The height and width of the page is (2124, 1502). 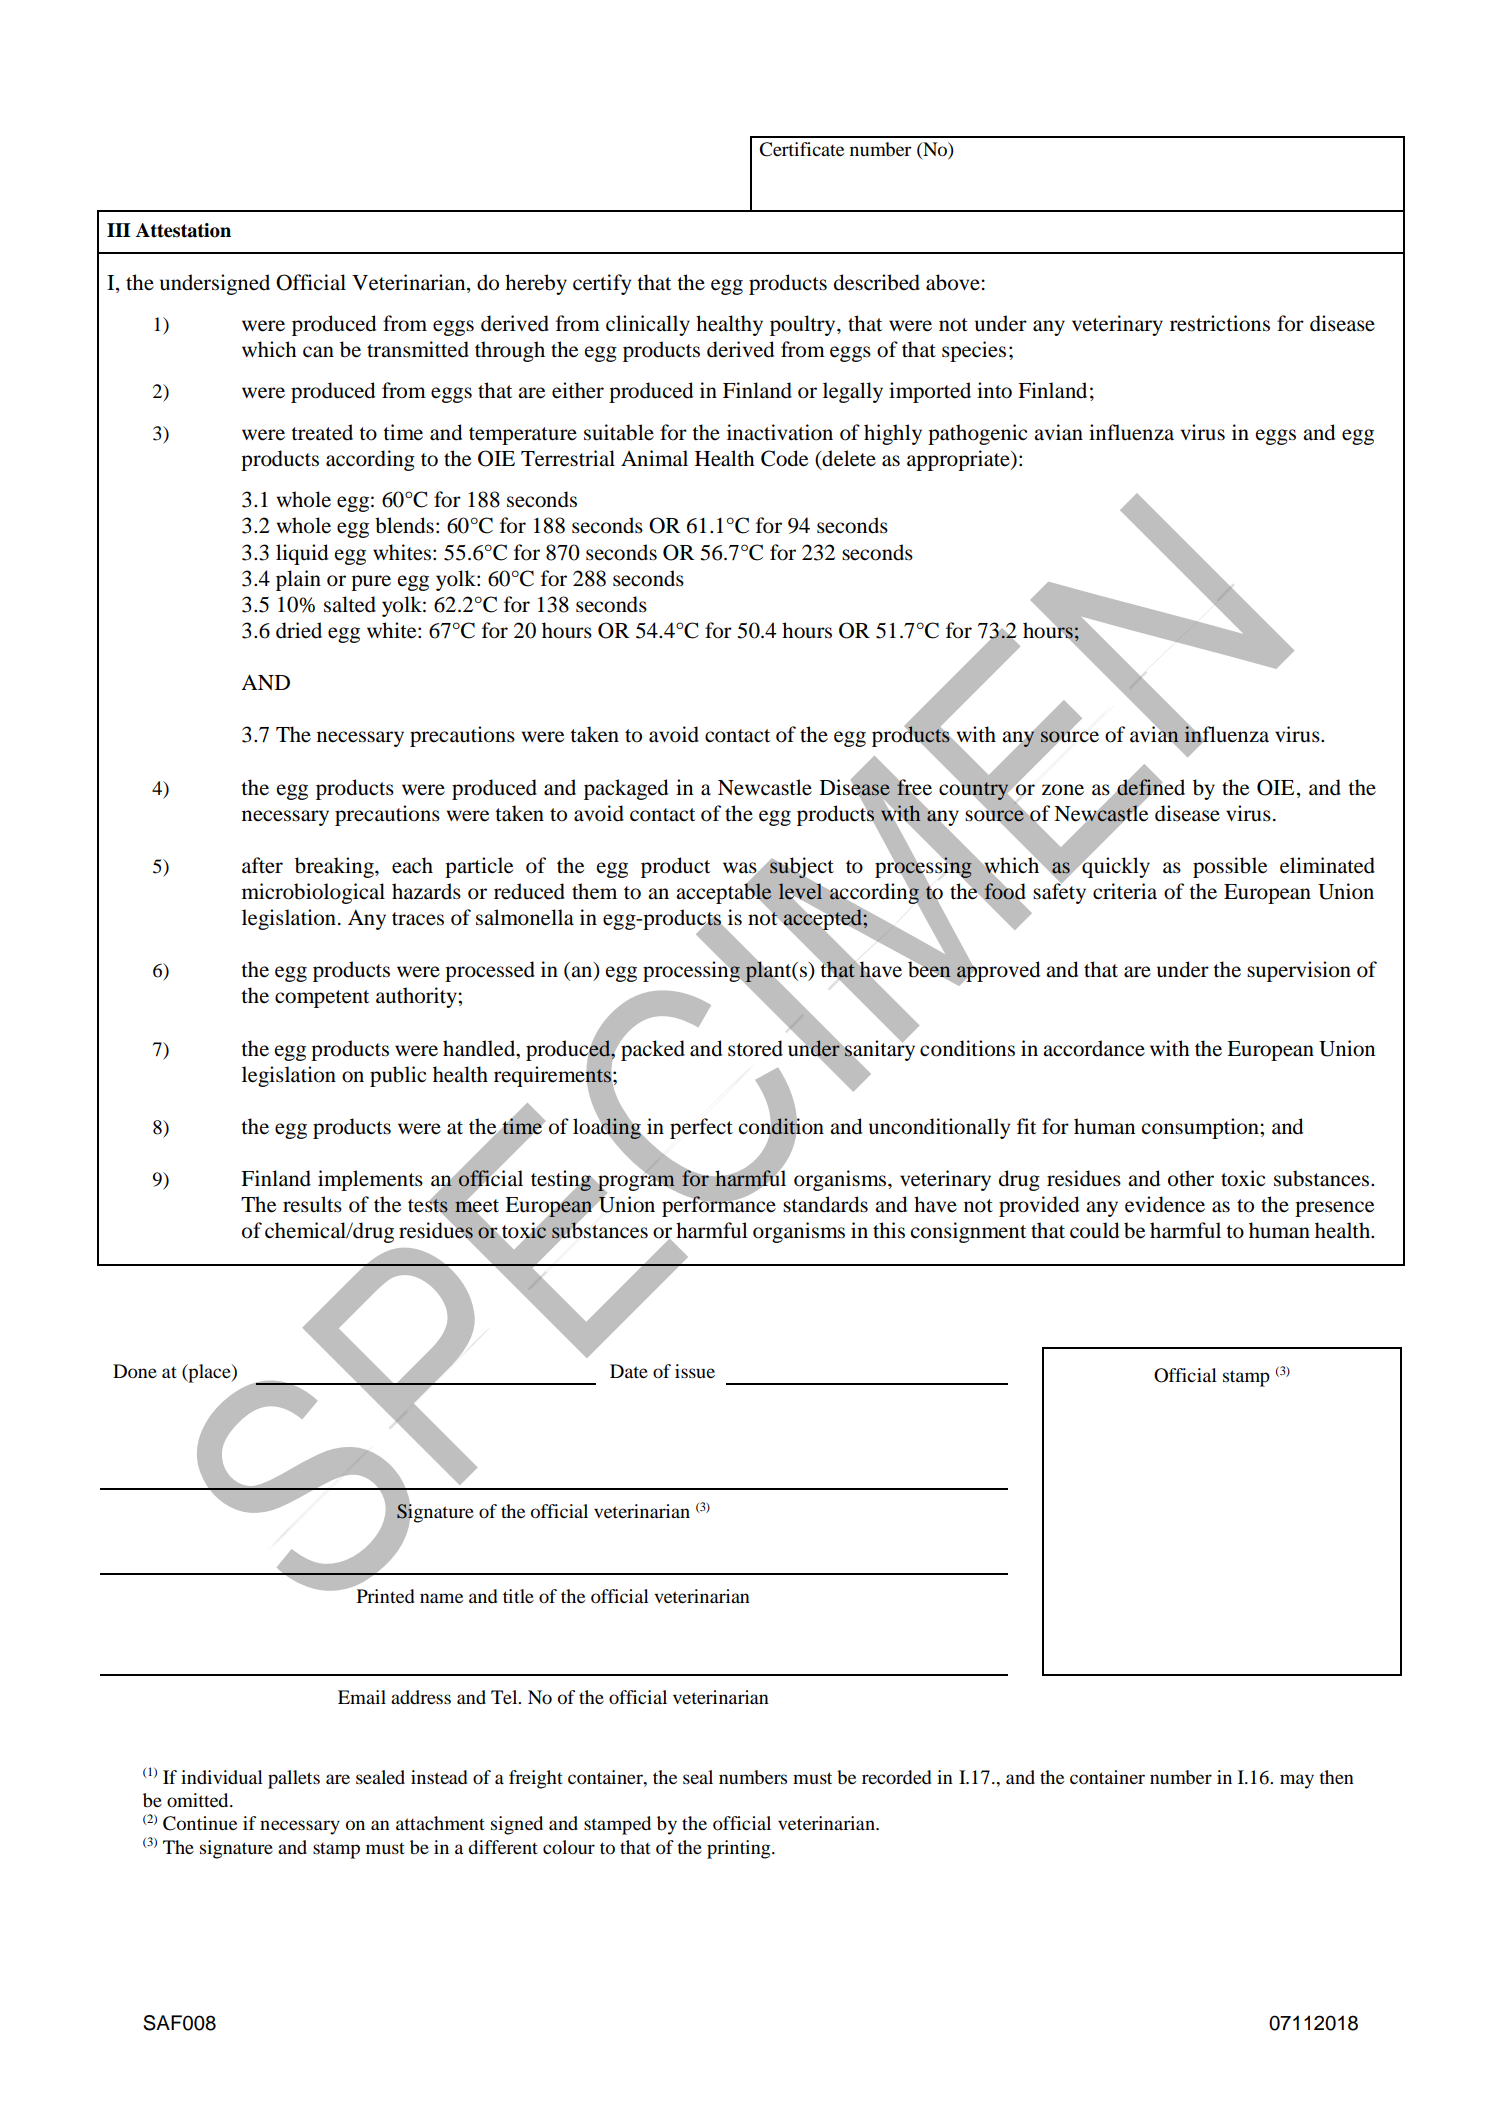 I want to click on Code, so click(x=784, y=458).
